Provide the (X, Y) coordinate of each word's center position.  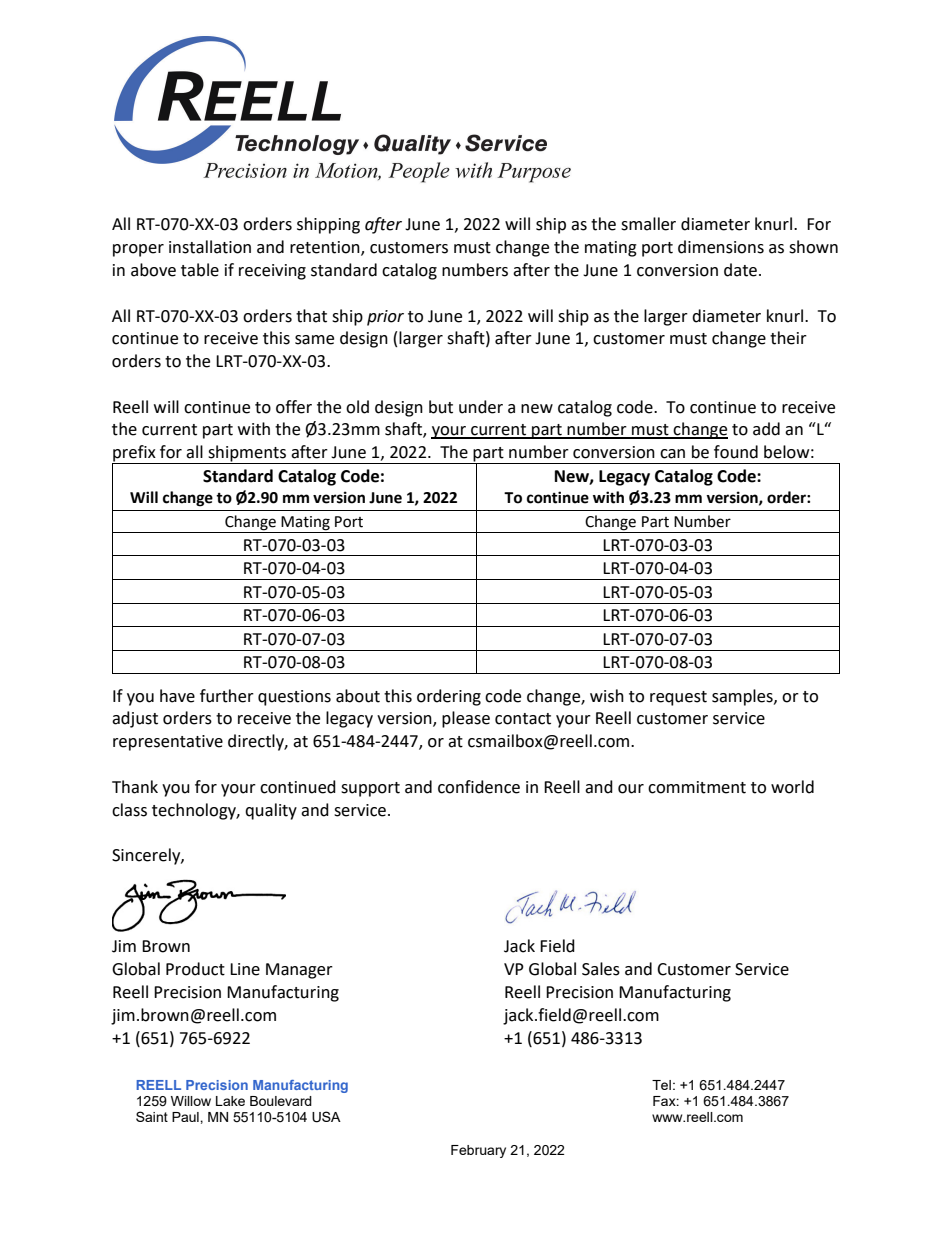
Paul (186, 1117)
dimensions (721, 247)
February (478, 1151)
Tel (661, 1085)
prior (385, 318)
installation (210, 247)
